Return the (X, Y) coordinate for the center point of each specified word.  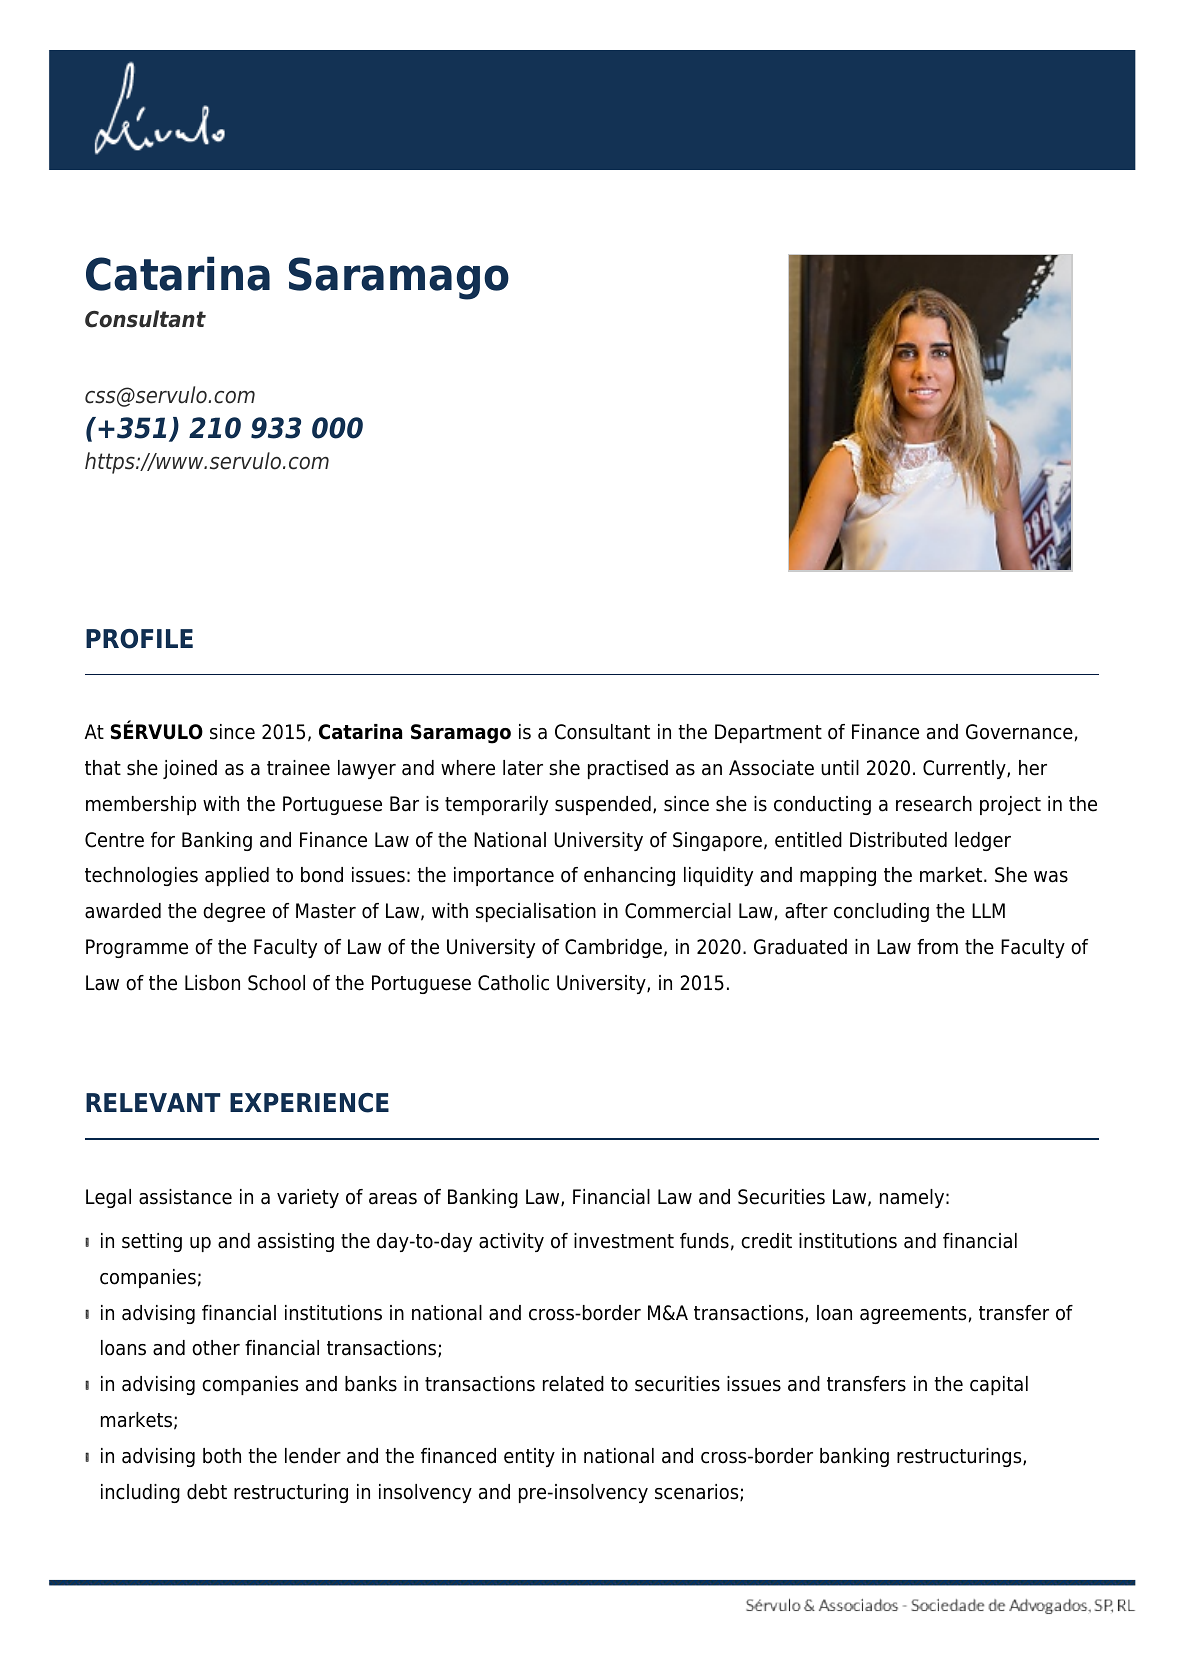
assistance (185, 1197)
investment (624, 1241)
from (937, 947)
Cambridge (613, 948)
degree (234, 912)
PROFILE (139, 639)
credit (766, 1241)
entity (529, 1457)
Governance (1019, 732)
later (523, 768)
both (222, 1456)
